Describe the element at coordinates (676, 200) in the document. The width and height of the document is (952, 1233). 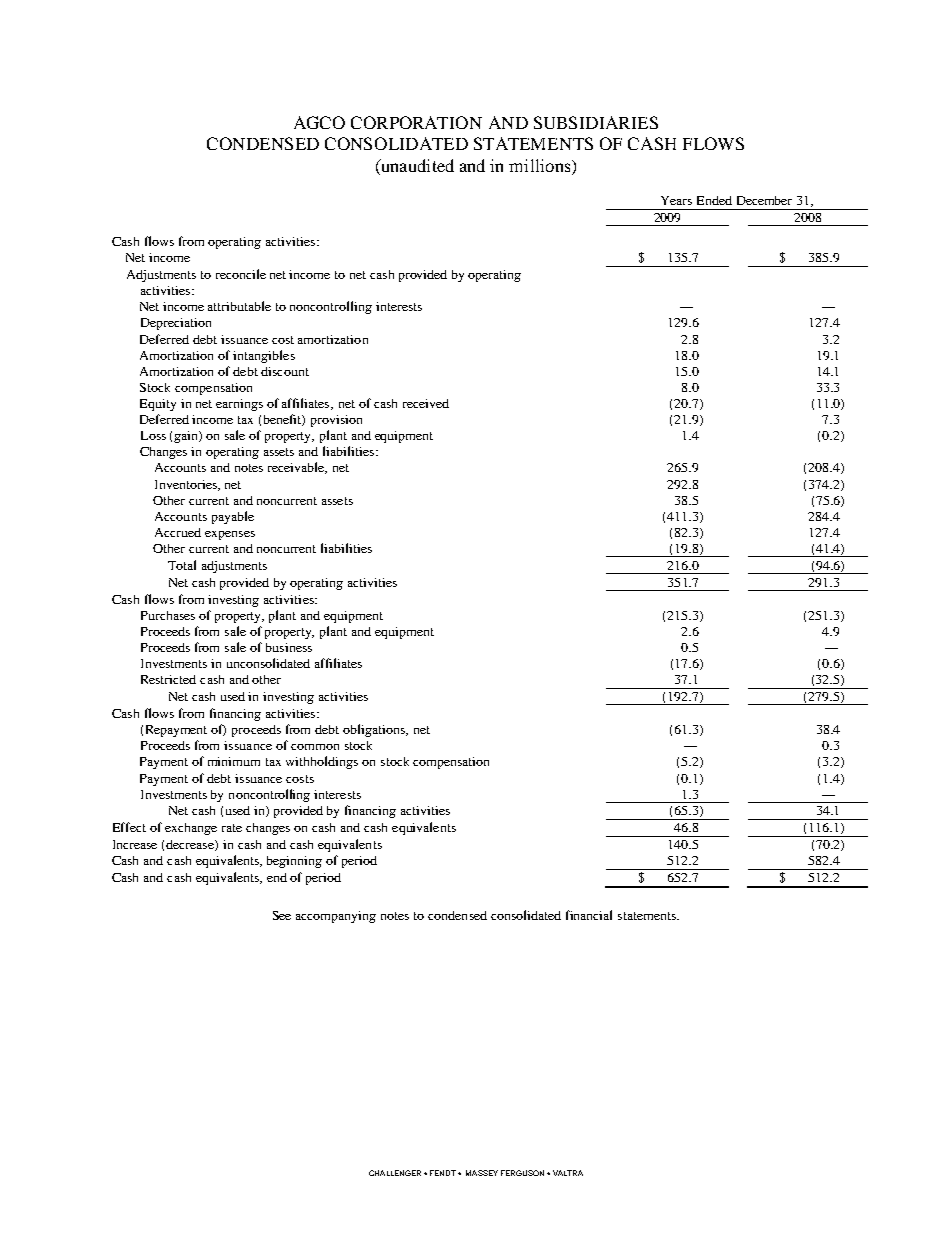
I see `Years` at that location.
